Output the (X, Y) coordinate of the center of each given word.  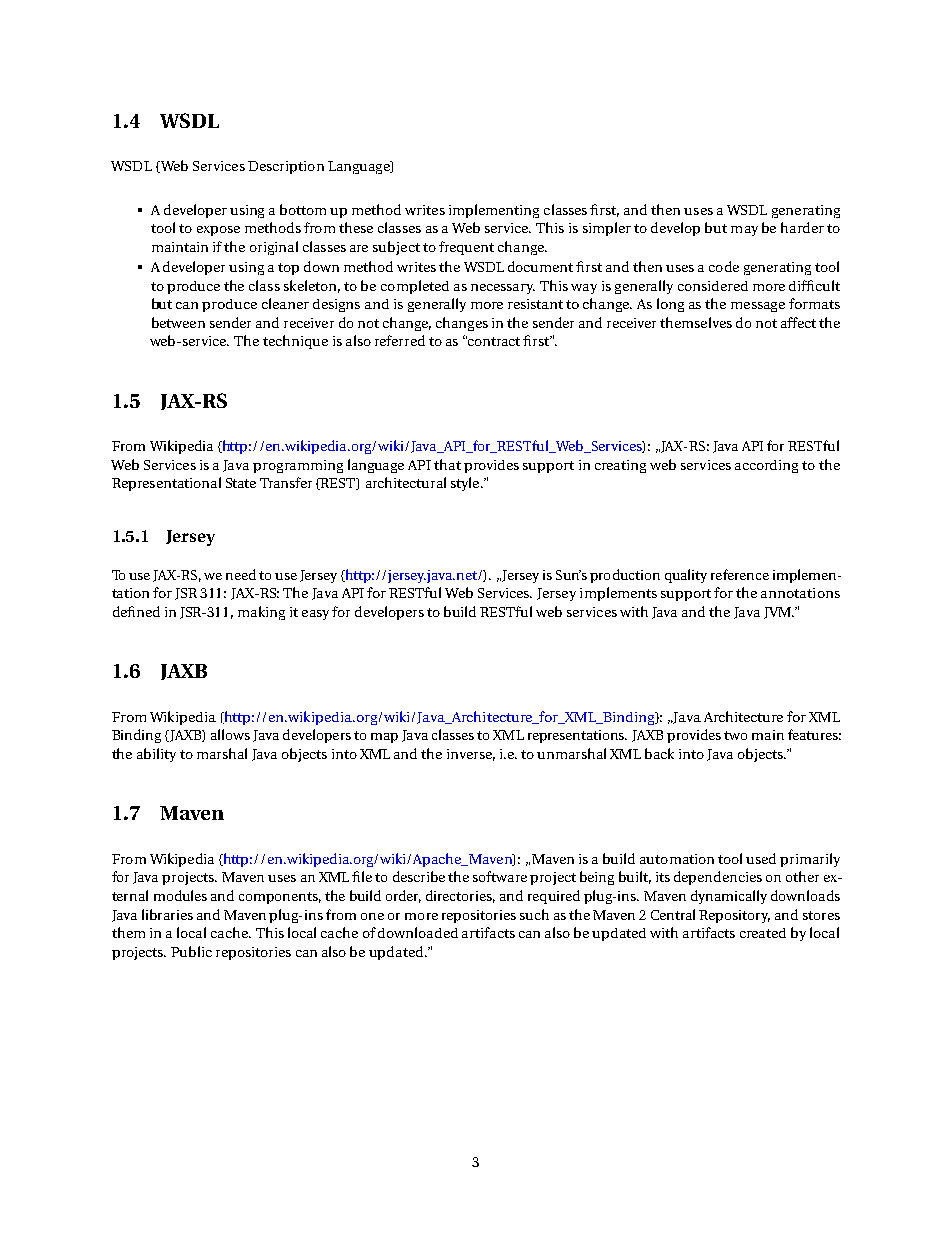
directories (460, 896)
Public (191, 951)
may (744, 231)
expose (218, 231)
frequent (466, 248)
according (766, 466)
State (241, 483)
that (447, 464)
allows (230, 734)
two (735, 735)
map (384, 738)
